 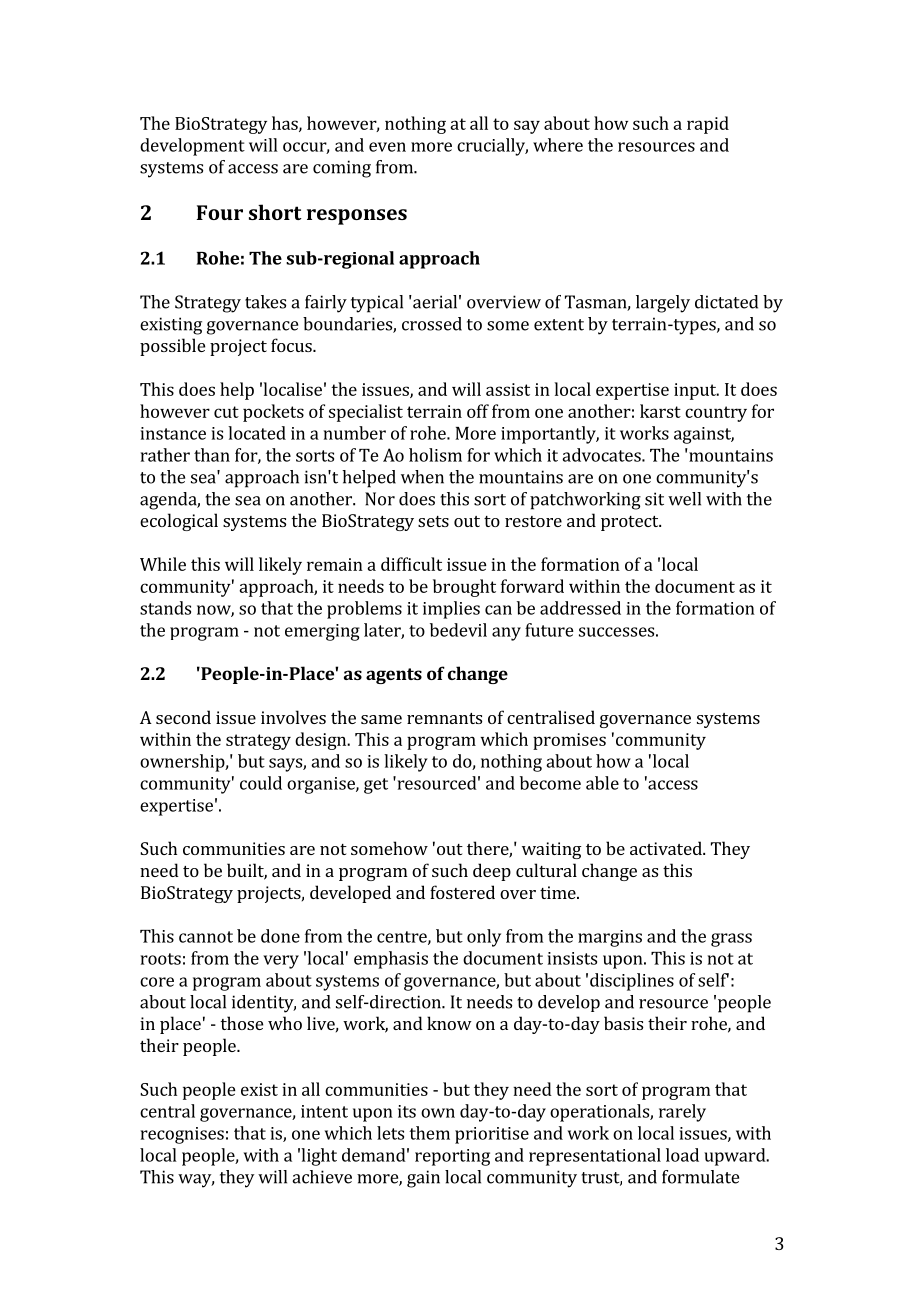 What do you see at coordinates (682, 1155) in the page?
I see `load` at bounding box center [682, 1155].
